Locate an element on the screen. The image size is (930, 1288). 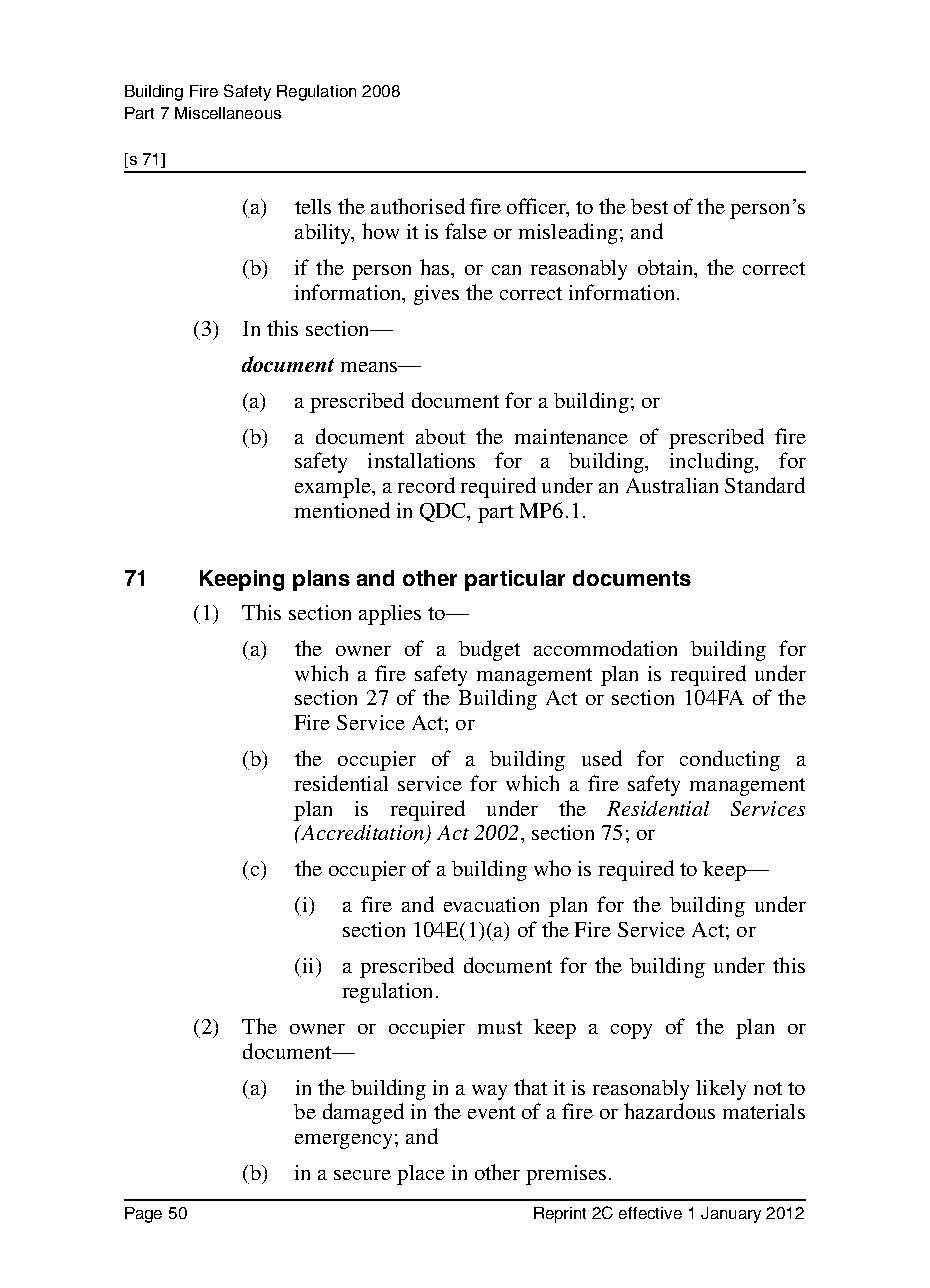
Page is located at coordinates (143, 1215).
